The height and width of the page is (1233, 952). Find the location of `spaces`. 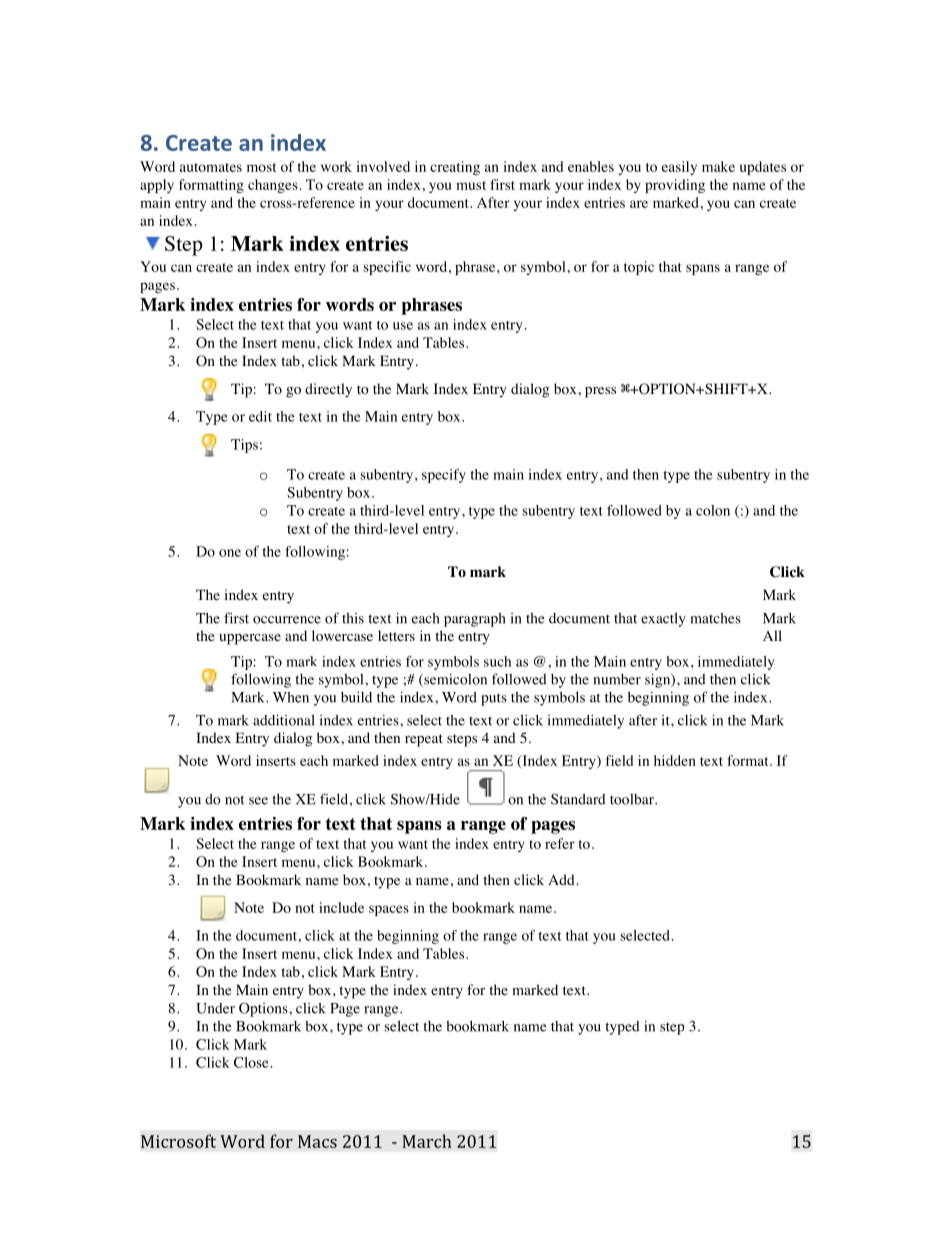

spaces is located at coordinates (389, 910).
